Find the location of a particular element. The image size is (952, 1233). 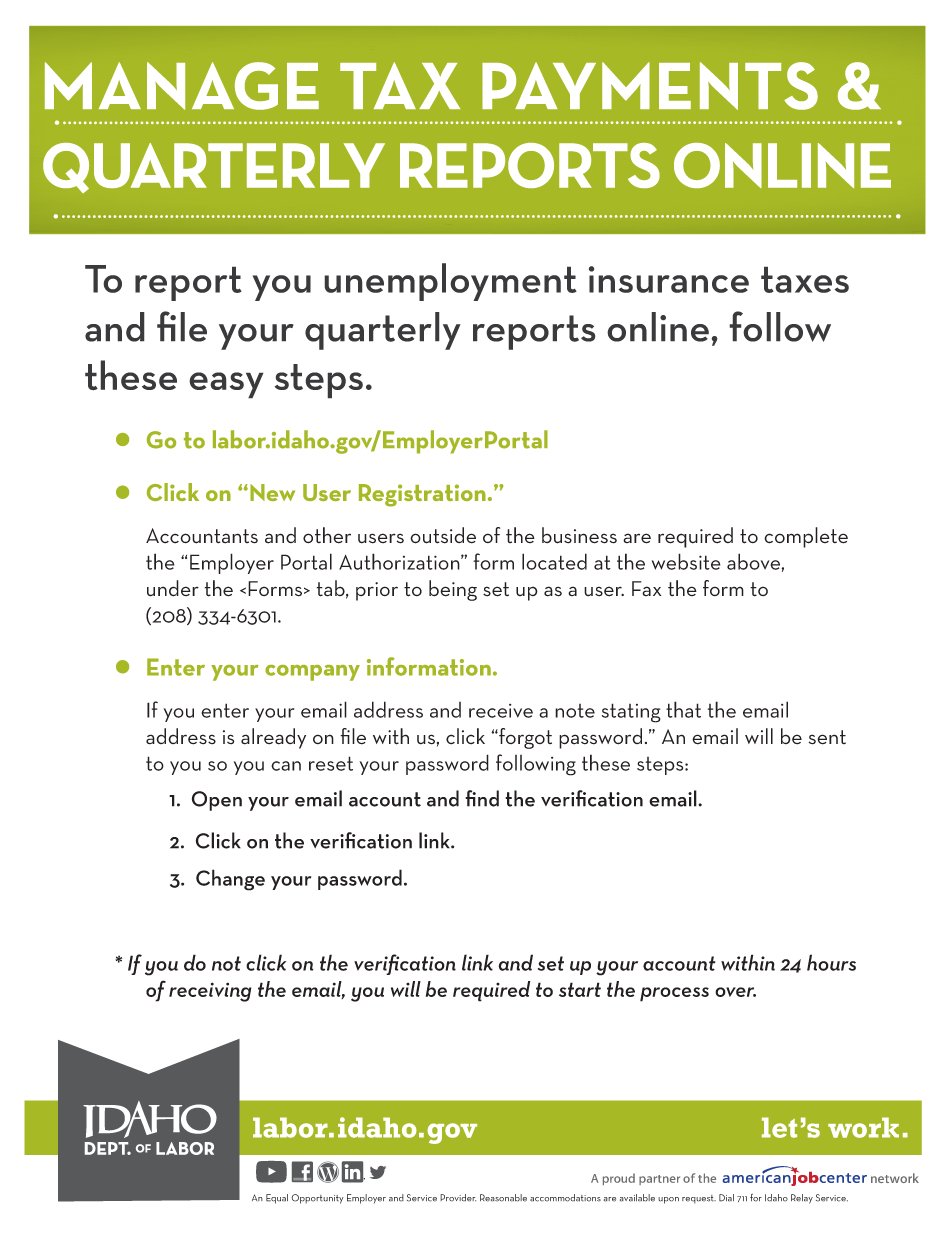

taxes is located at coordinates (805, 279).
